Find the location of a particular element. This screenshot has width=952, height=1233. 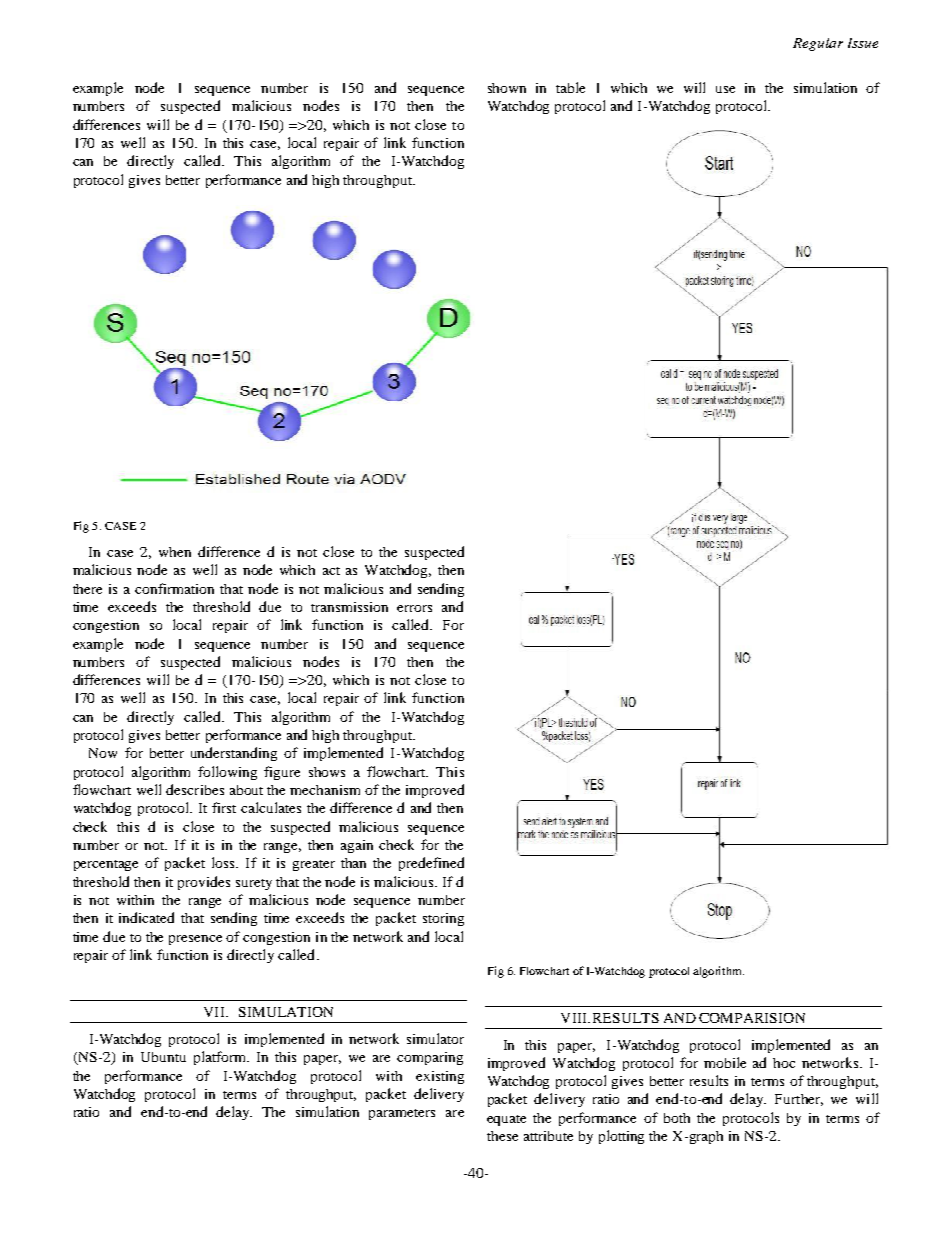

storing is located at coordinates (443, 919).
